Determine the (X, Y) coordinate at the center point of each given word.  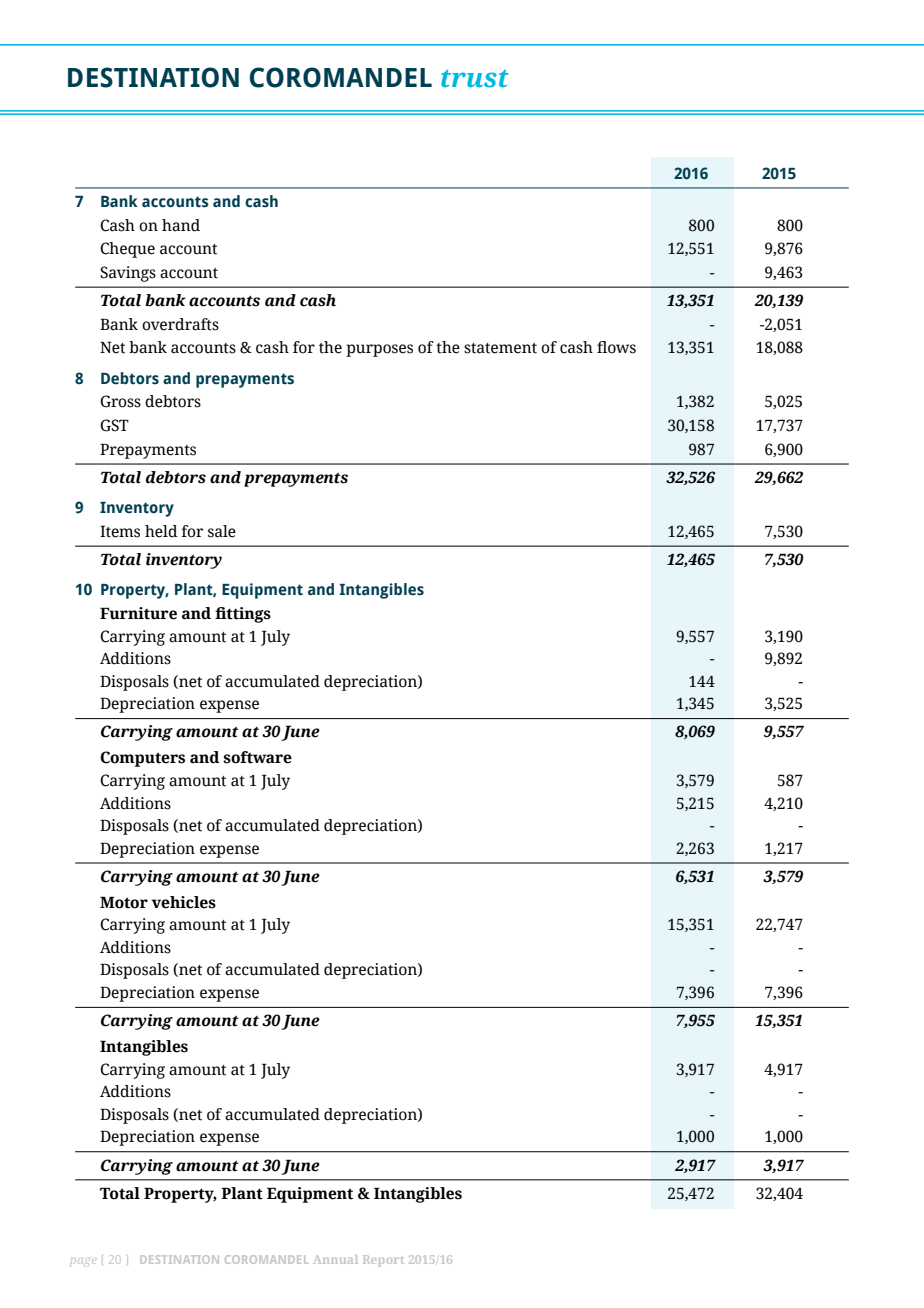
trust (475, 79)
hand (181, 225)
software (257, 757)
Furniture (138, 613)
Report (383, 1261)
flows (616, 347)
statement (500, 348)
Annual (336, 1259)
